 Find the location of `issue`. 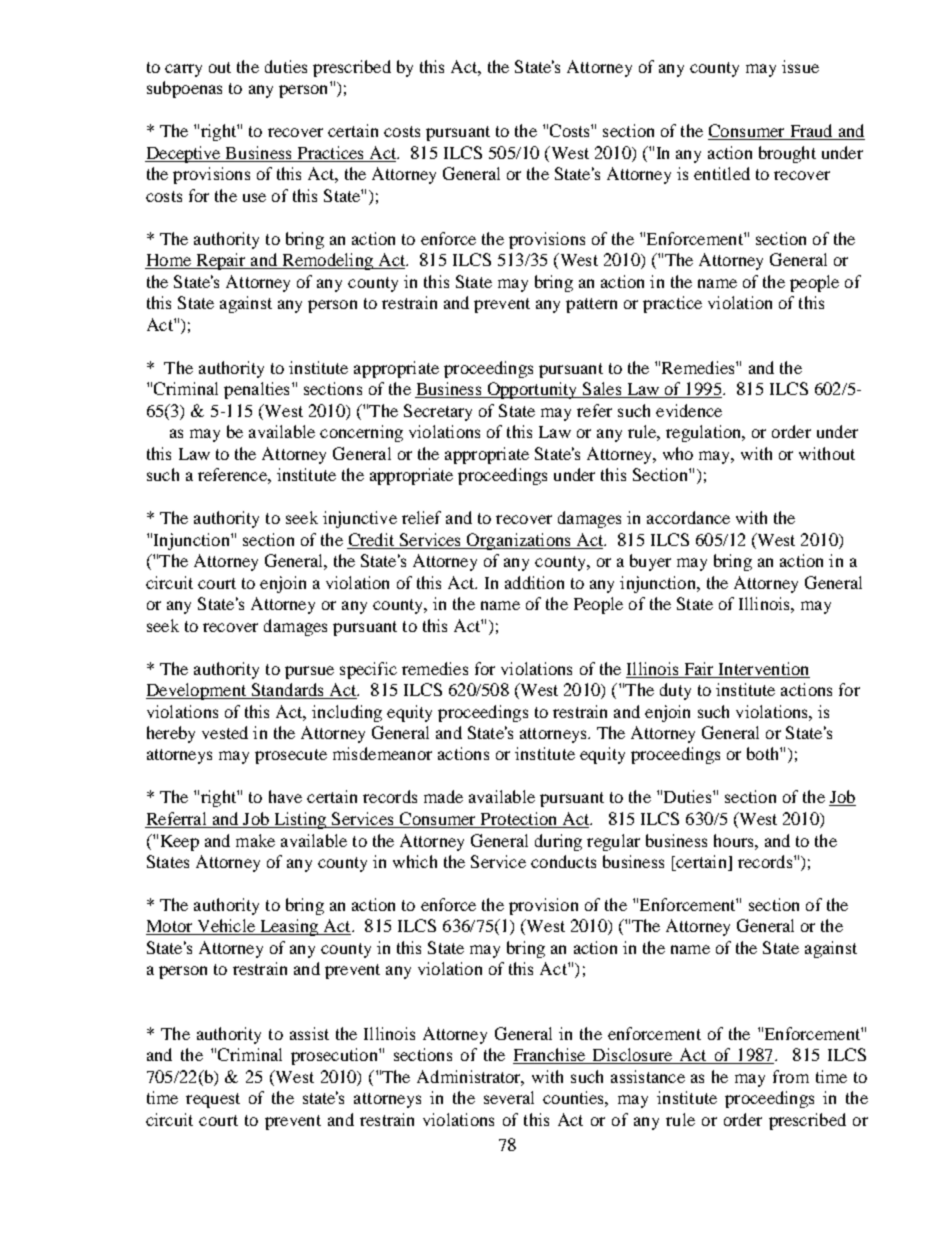

issue is located at coordinates (800, 66).
